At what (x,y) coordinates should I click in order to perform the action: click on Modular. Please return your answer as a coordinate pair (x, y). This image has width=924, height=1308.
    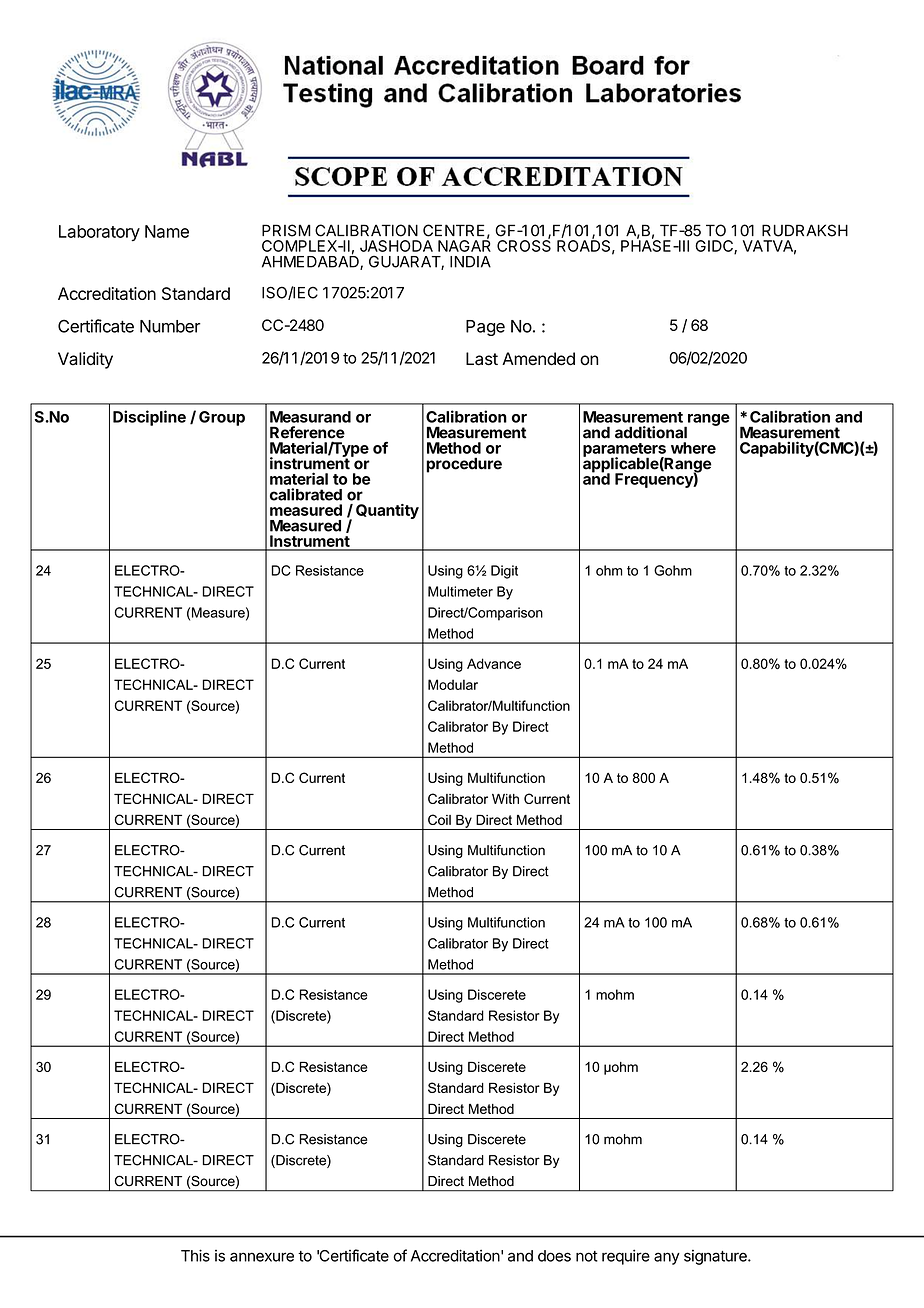
    Looking at the image, I should click on (453, 684).
